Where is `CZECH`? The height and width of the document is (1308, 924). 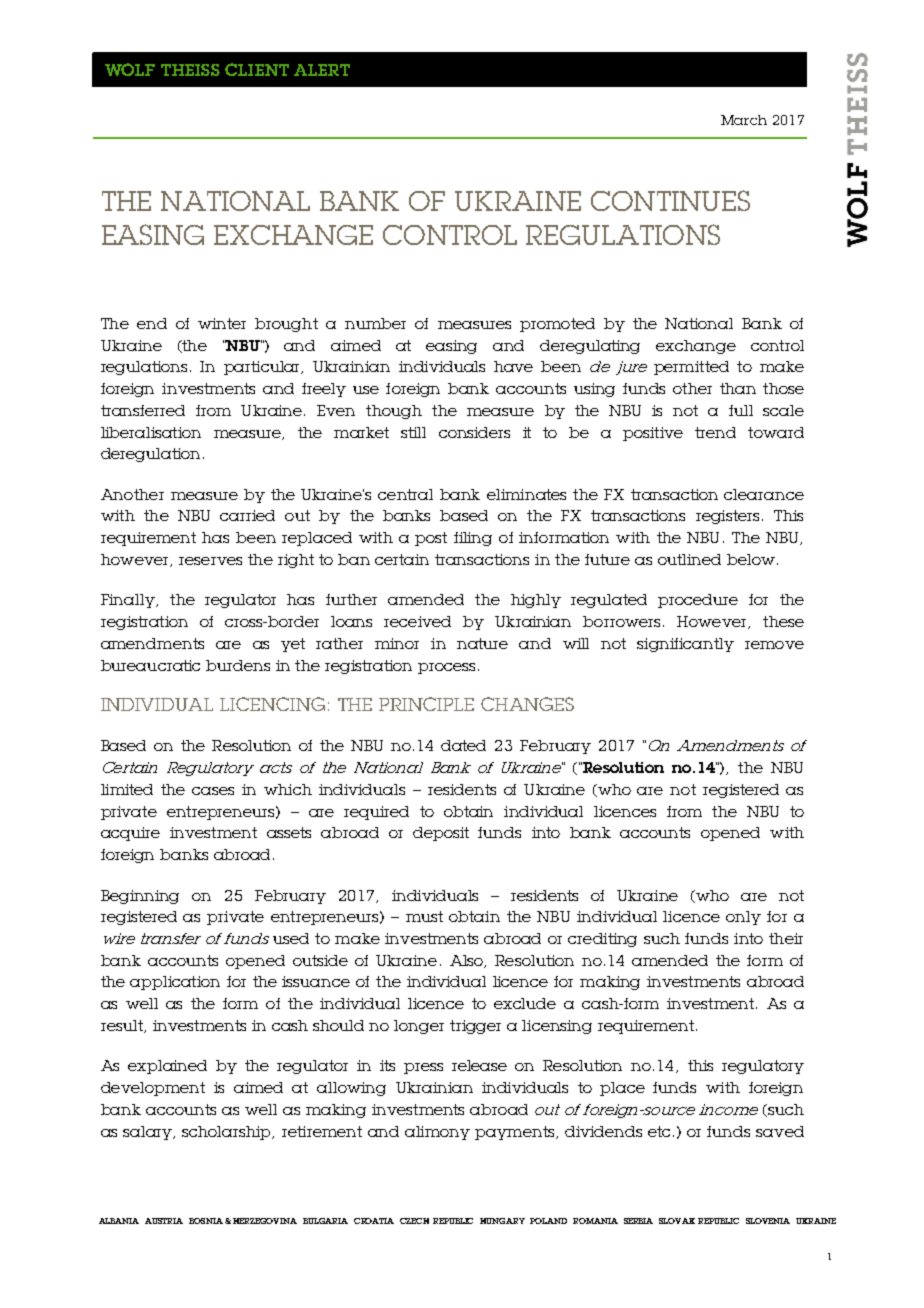 CZECH is located at coordinates (414, 1221).
